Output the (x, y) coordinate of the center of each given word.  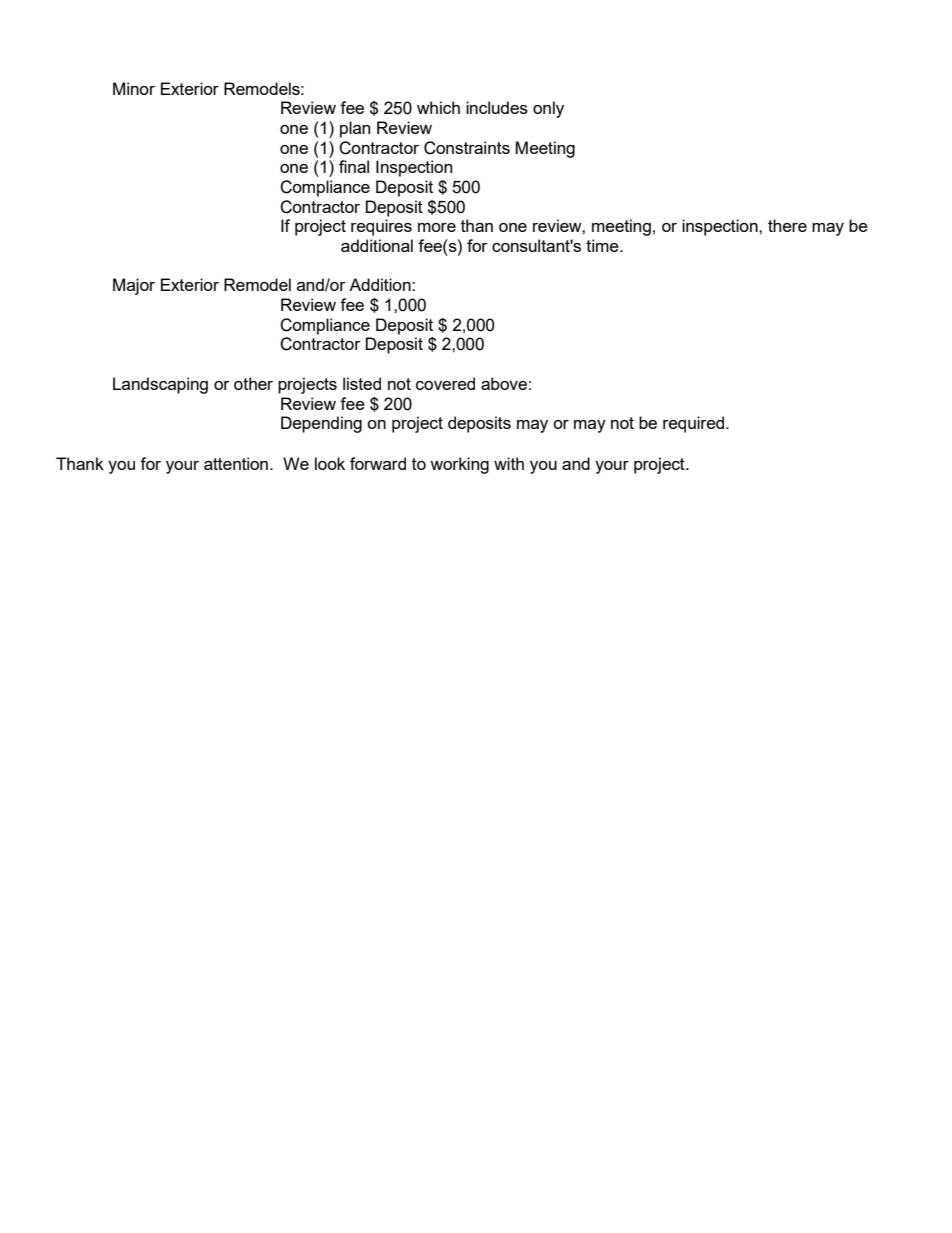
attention (236, 463)
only (548, 109)
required (695, 424)
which (438, 107)
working (459, 465)
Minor (134, 88)
